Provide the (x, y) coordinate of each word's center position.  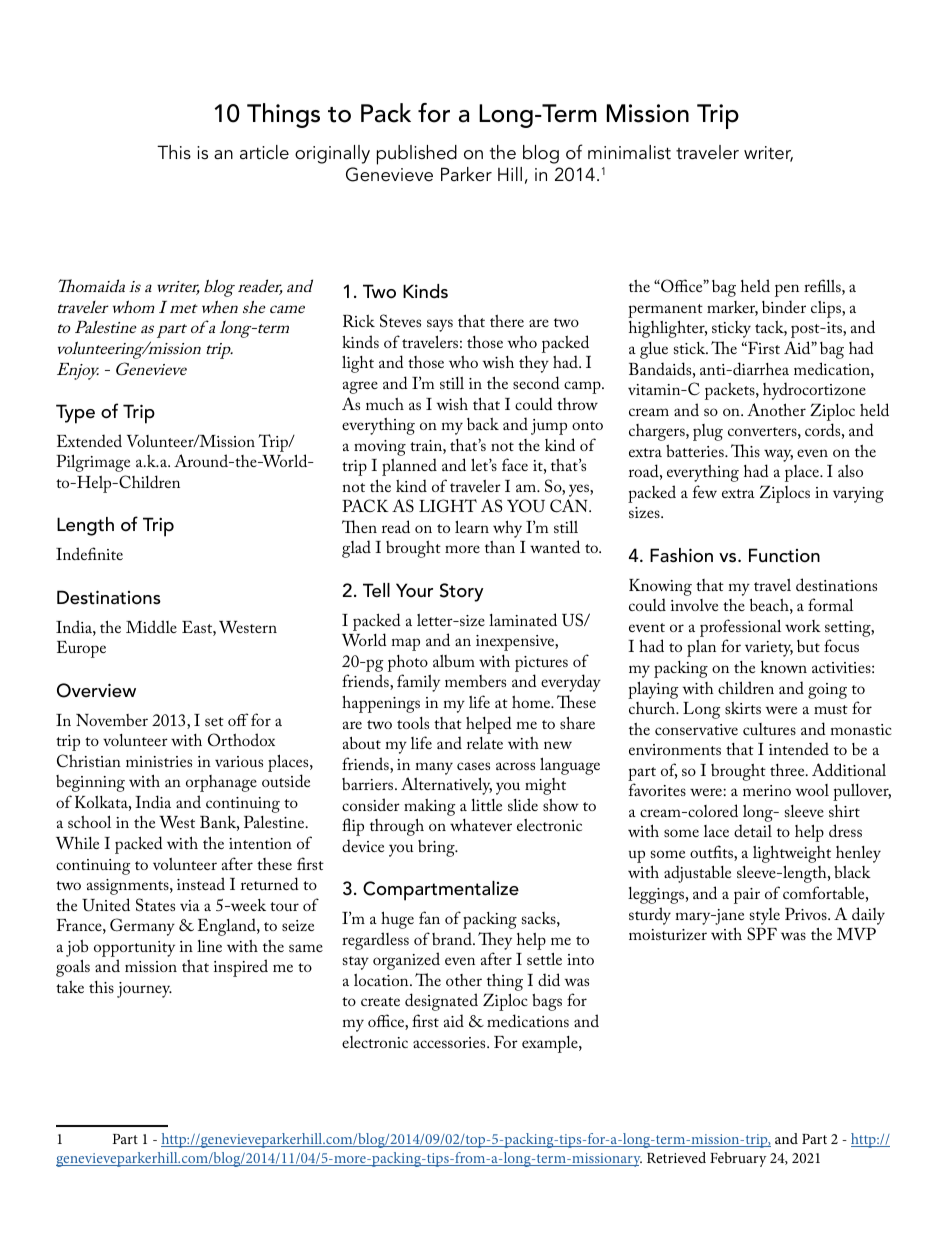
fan (429, 917)
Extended (89, 440)
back (483, 424)
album (454, 661)
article (264, 152)
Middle (151, 626)
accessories (450, 1042)
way (778, 455)
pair (747, 896)
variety (769, 649)
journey (144, 990)
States (155, 905)
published (417, 155)
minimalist (629, 152)
